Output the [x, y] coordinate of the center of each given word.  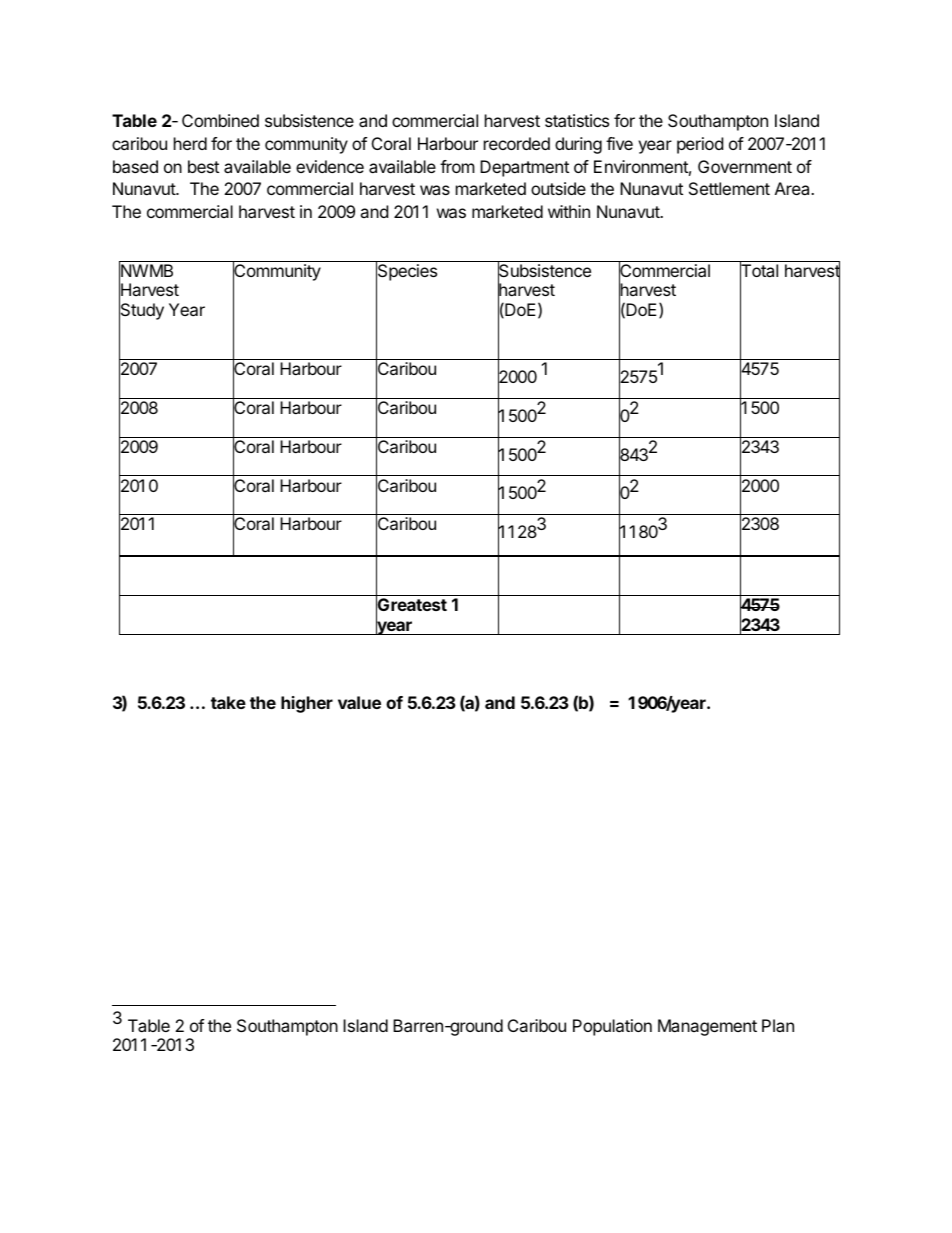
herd [190, 143]
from [457, 166]
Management [707, 1027]
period [700, 145]
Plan [778, 1025]
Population [612, 1027]
